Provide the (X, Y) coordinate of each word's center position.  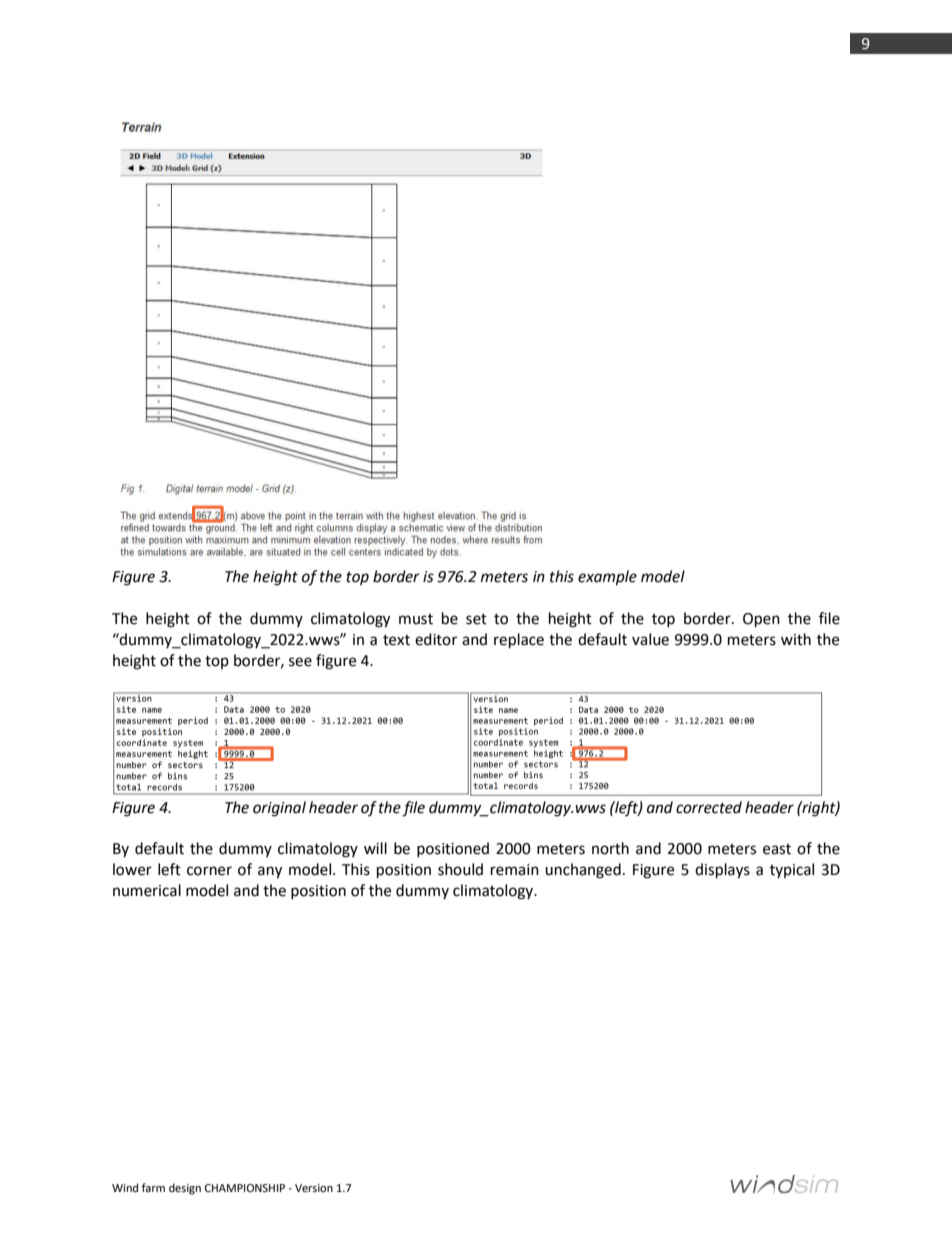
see (300, 662)
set (476, 619)
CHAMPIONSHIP (245, 1188)
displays (722, 871)
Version (314, 1188)
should (460, 869)
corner (209, 871)
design (185, 1189)
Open (761, 620)
